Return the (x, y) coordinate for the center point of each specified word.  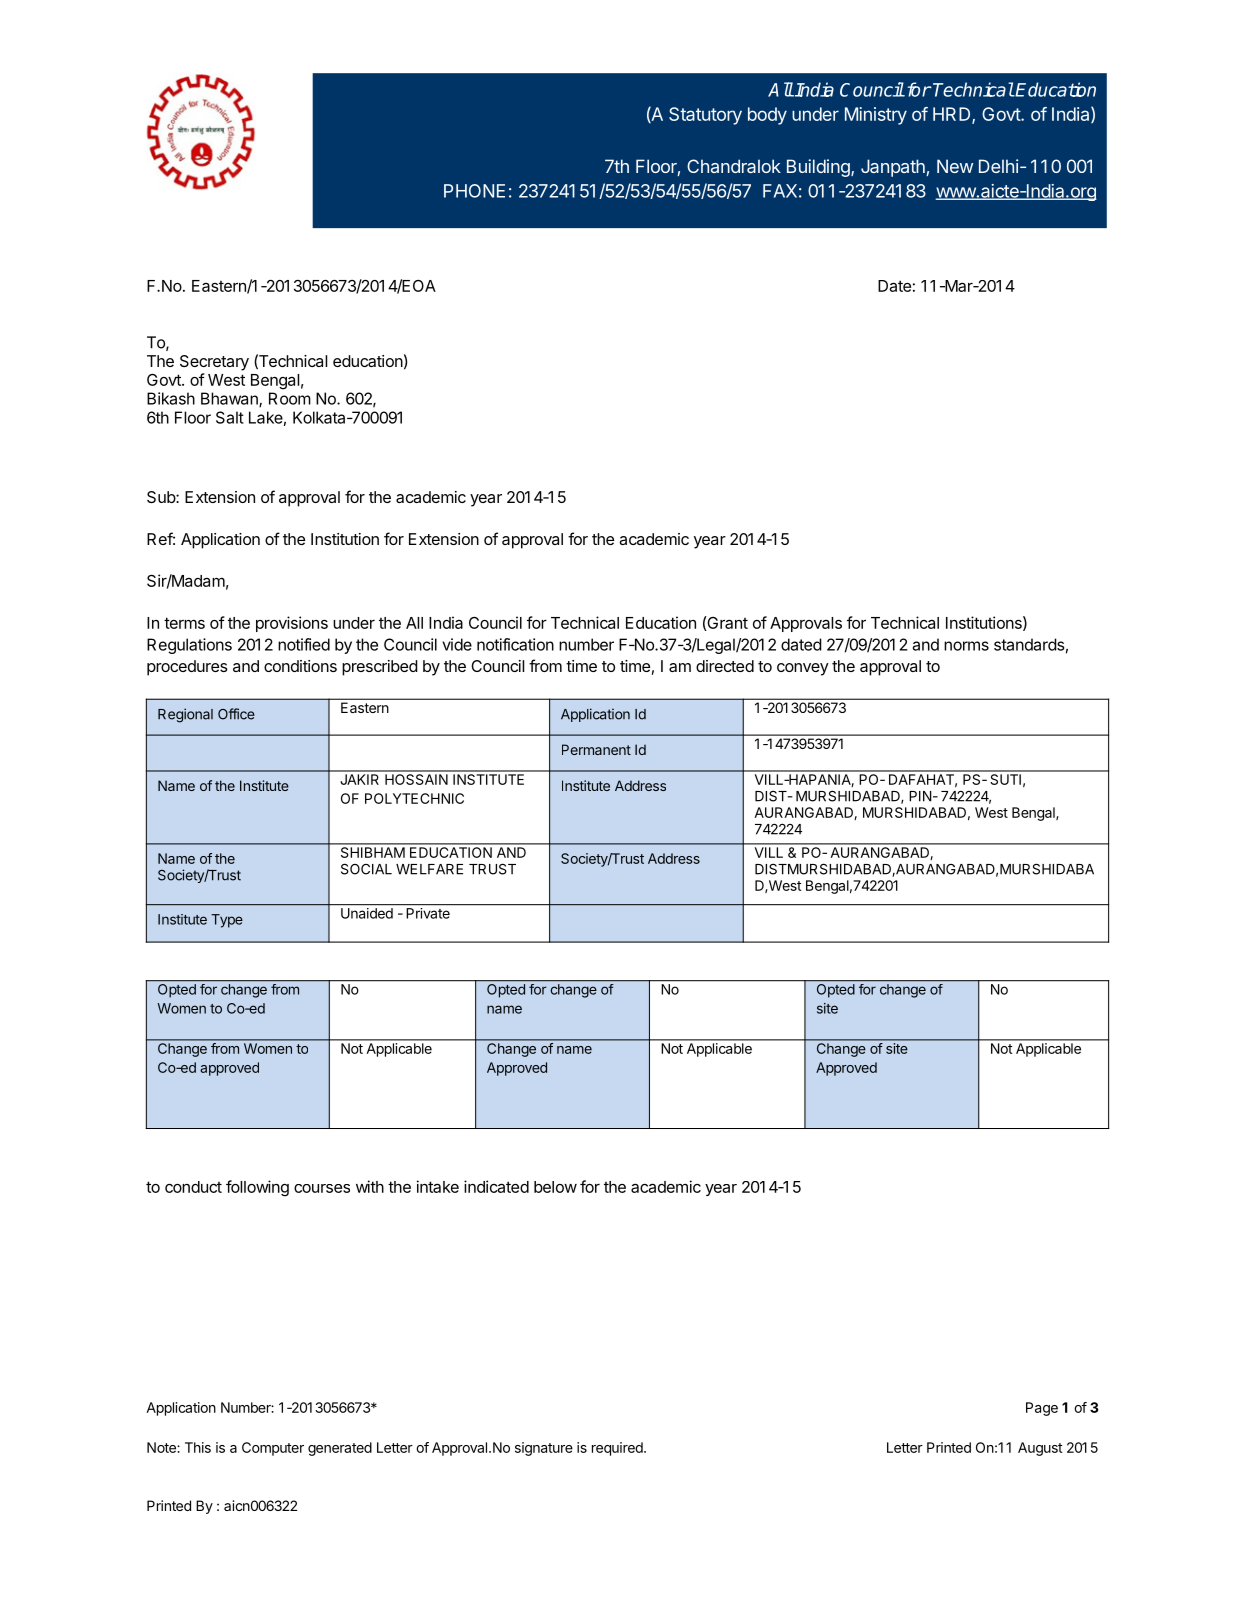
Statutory (705, 116)
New (955, 166)
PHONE (474, 191)
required (618, 1449)
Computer (273, 1449)
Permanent (596, 749)
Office (236, 714)
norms (966, 646)
